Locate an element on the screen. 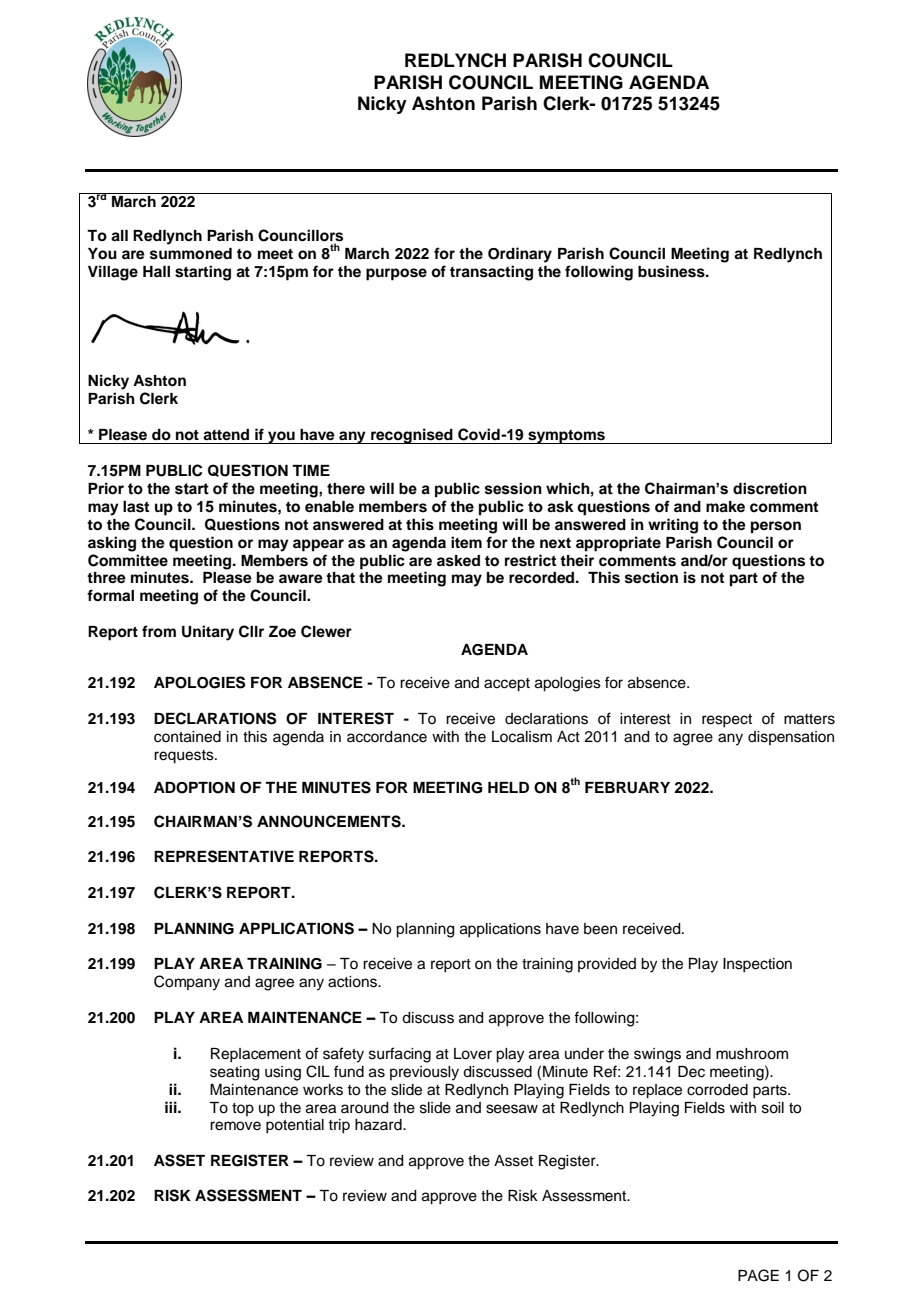 This screenshot has height=1307, width=924. Unitary is located at coordinates (208, 633).
